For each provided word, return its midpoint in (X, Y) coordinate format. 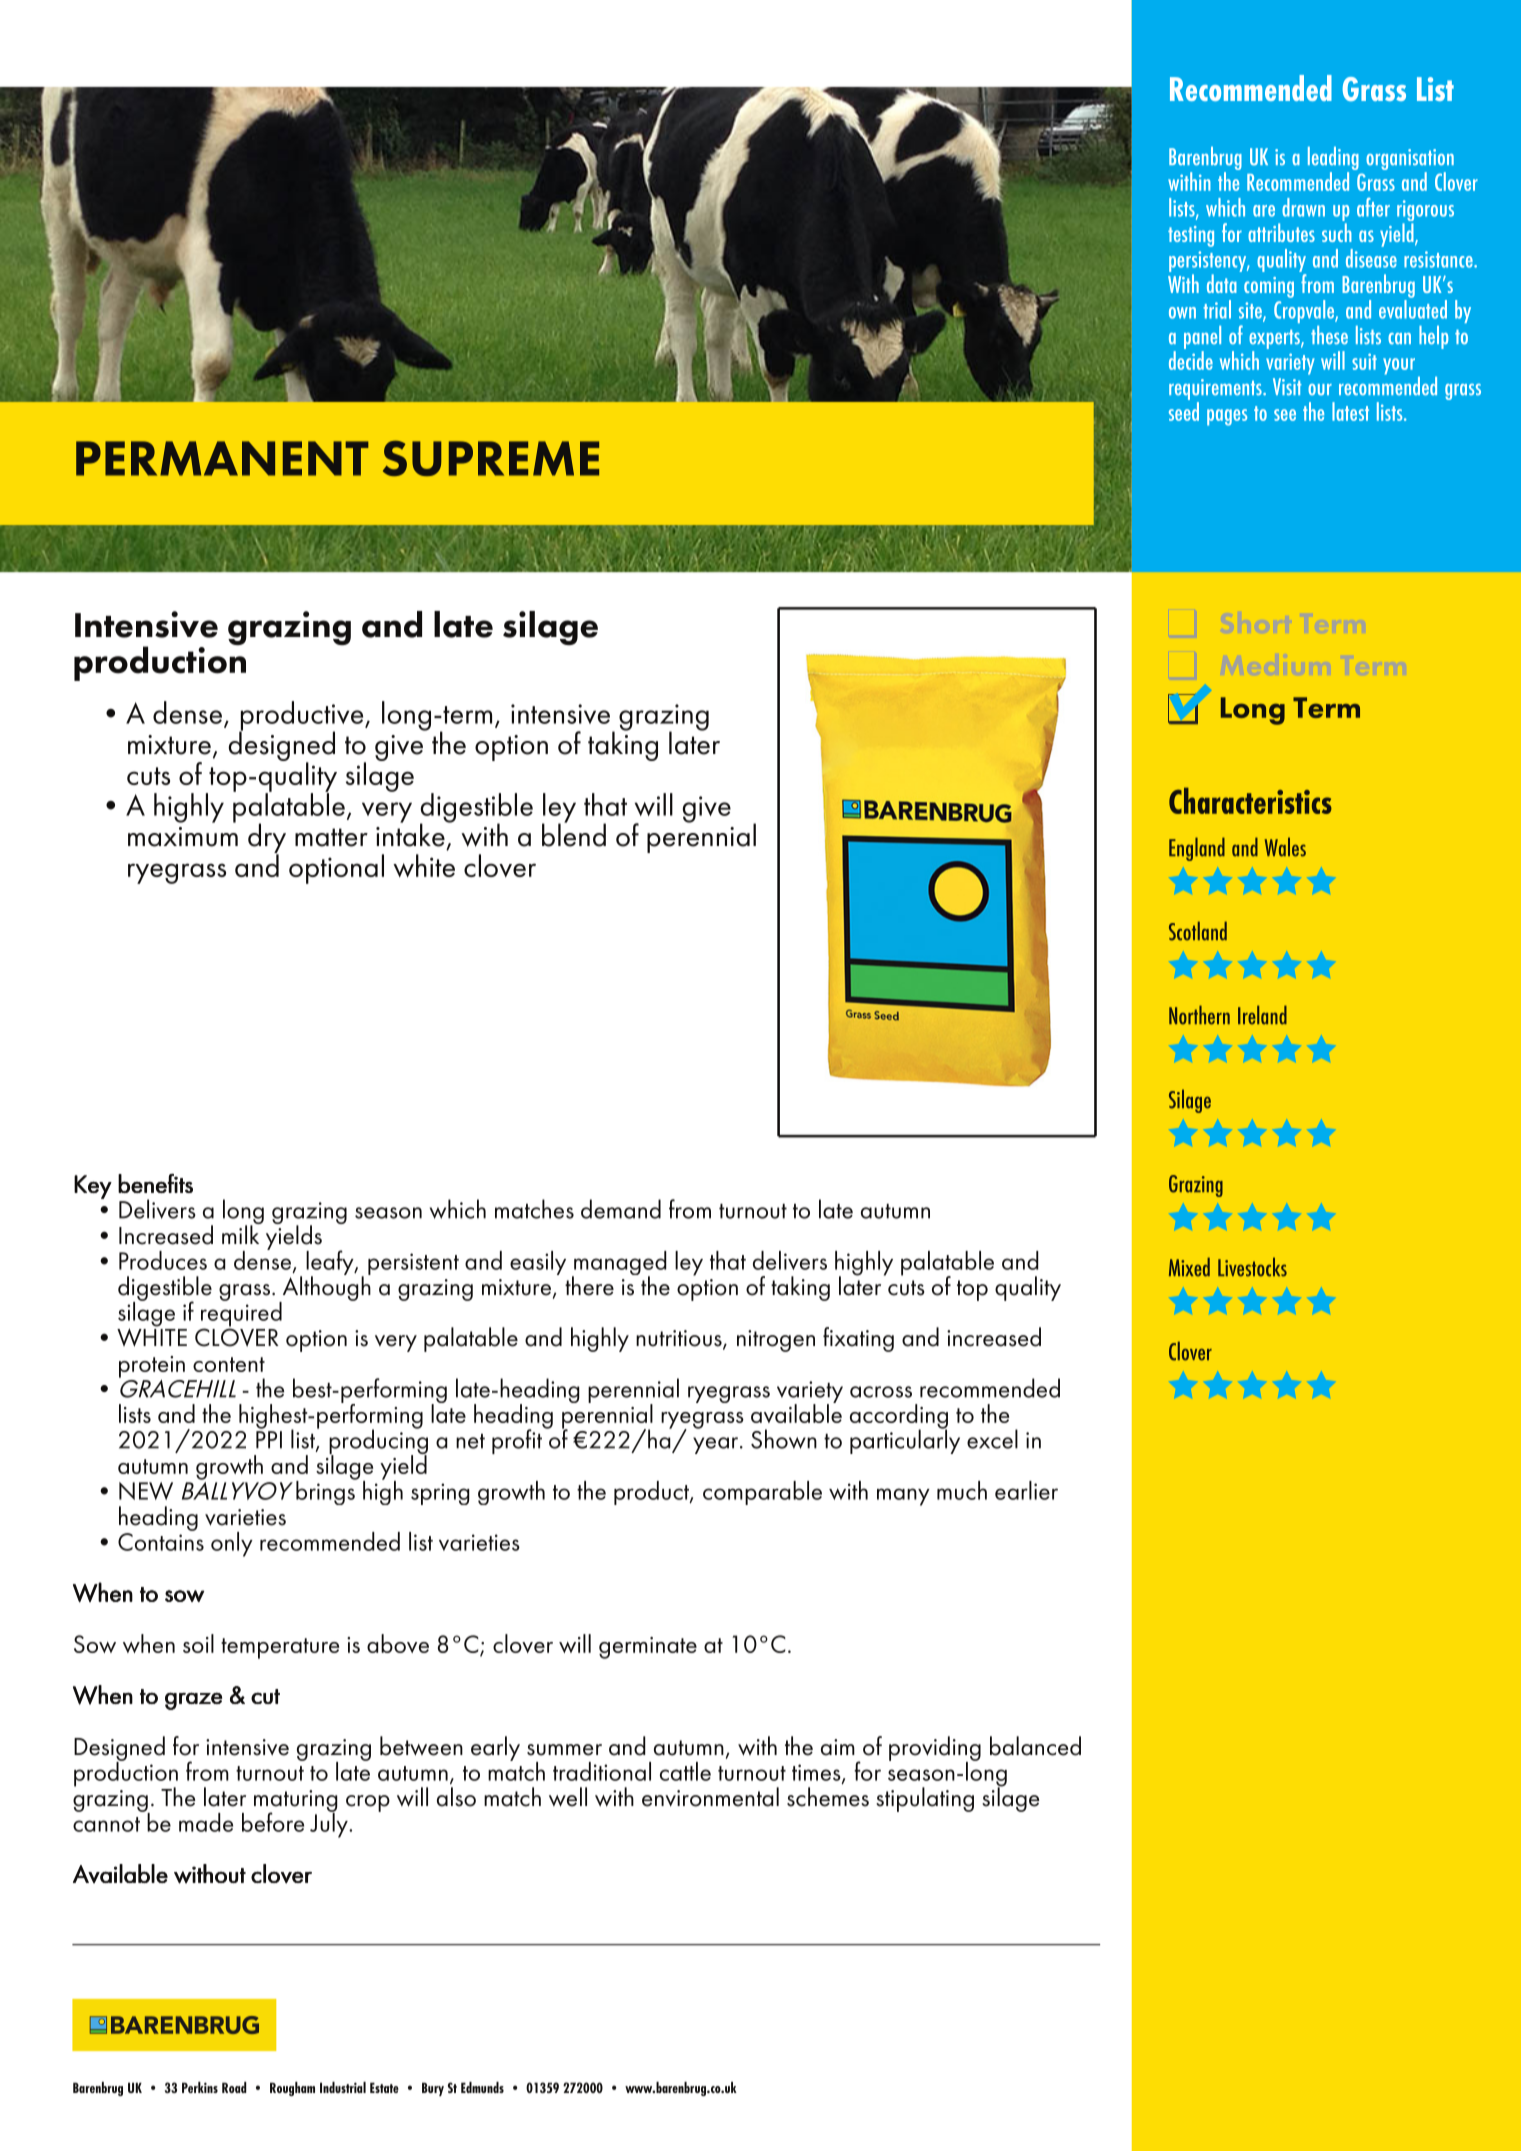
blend (574, 834)
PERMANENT (222, 458)
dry (267, 839)
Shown (784, 1439)
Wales (1285, 847)
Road (234, 2087)
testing (1191, 236)
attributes (1281, 232)
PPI (269, 1440)
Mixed (1189, 1267)
